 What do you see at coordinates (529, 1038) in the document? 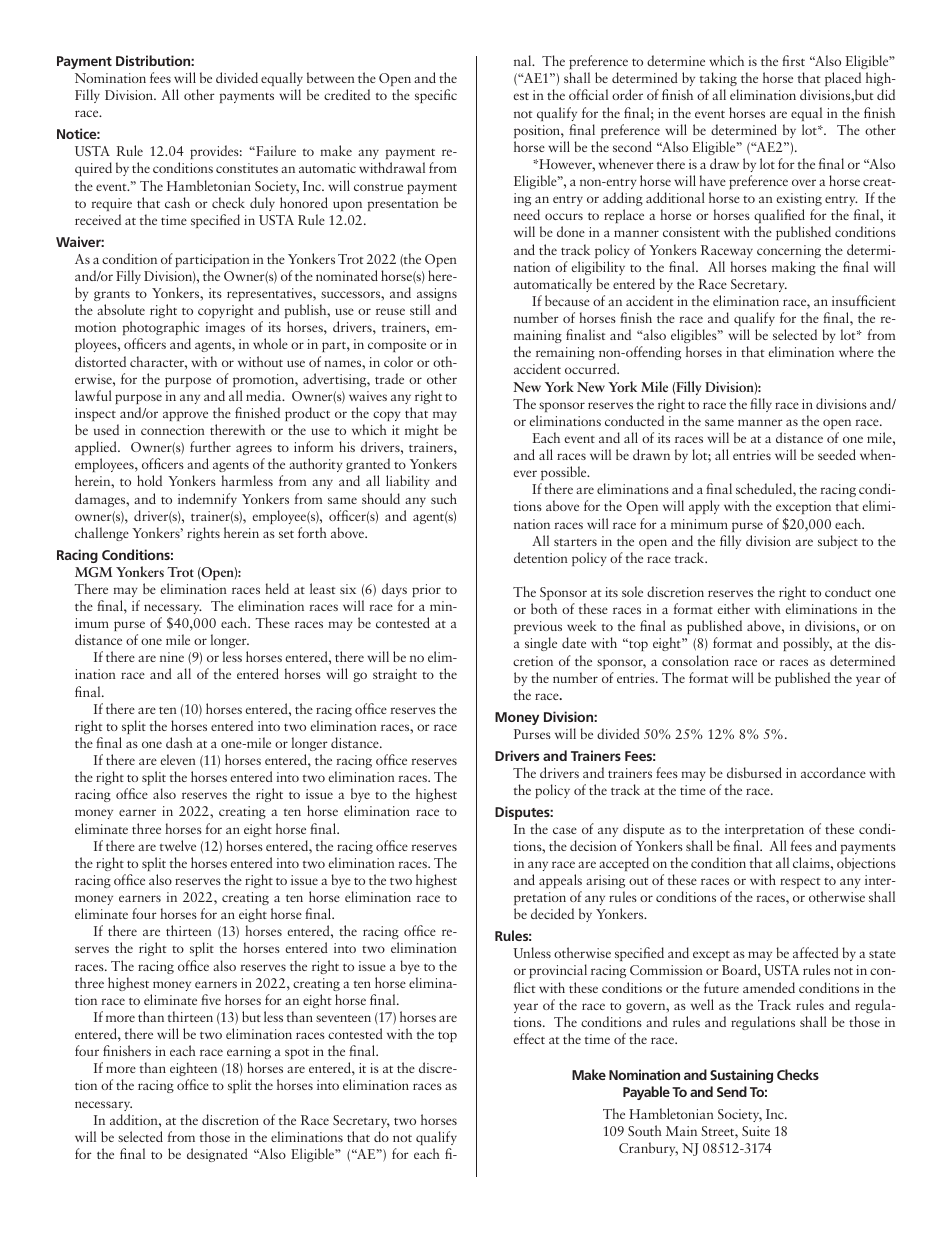
I see `effect` at bounding box center [529, 1038].
